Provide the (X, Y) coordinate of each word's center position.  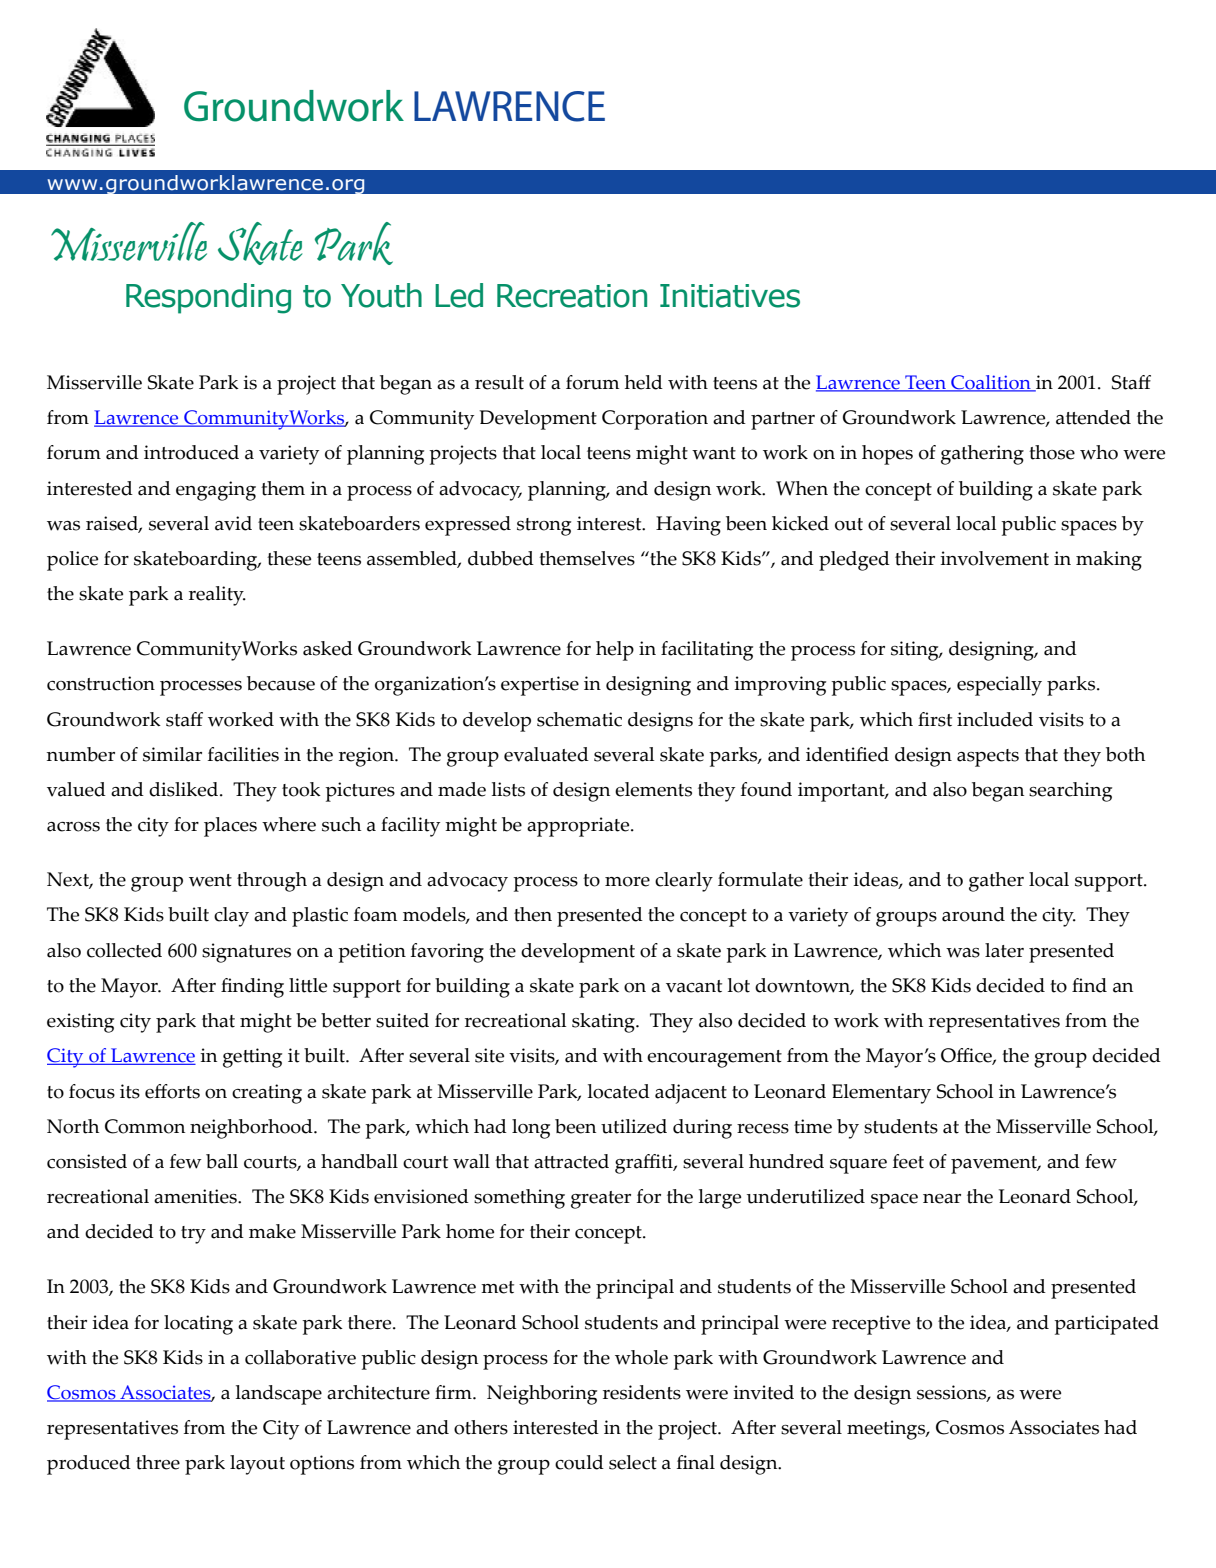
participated (1106, 1325)
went (210, 880)
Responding (208, 298)
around (973, 914)
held (644, 382)
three (158, 1462)
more (627, 882)
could (579, 1462)
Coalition (991, 383)
